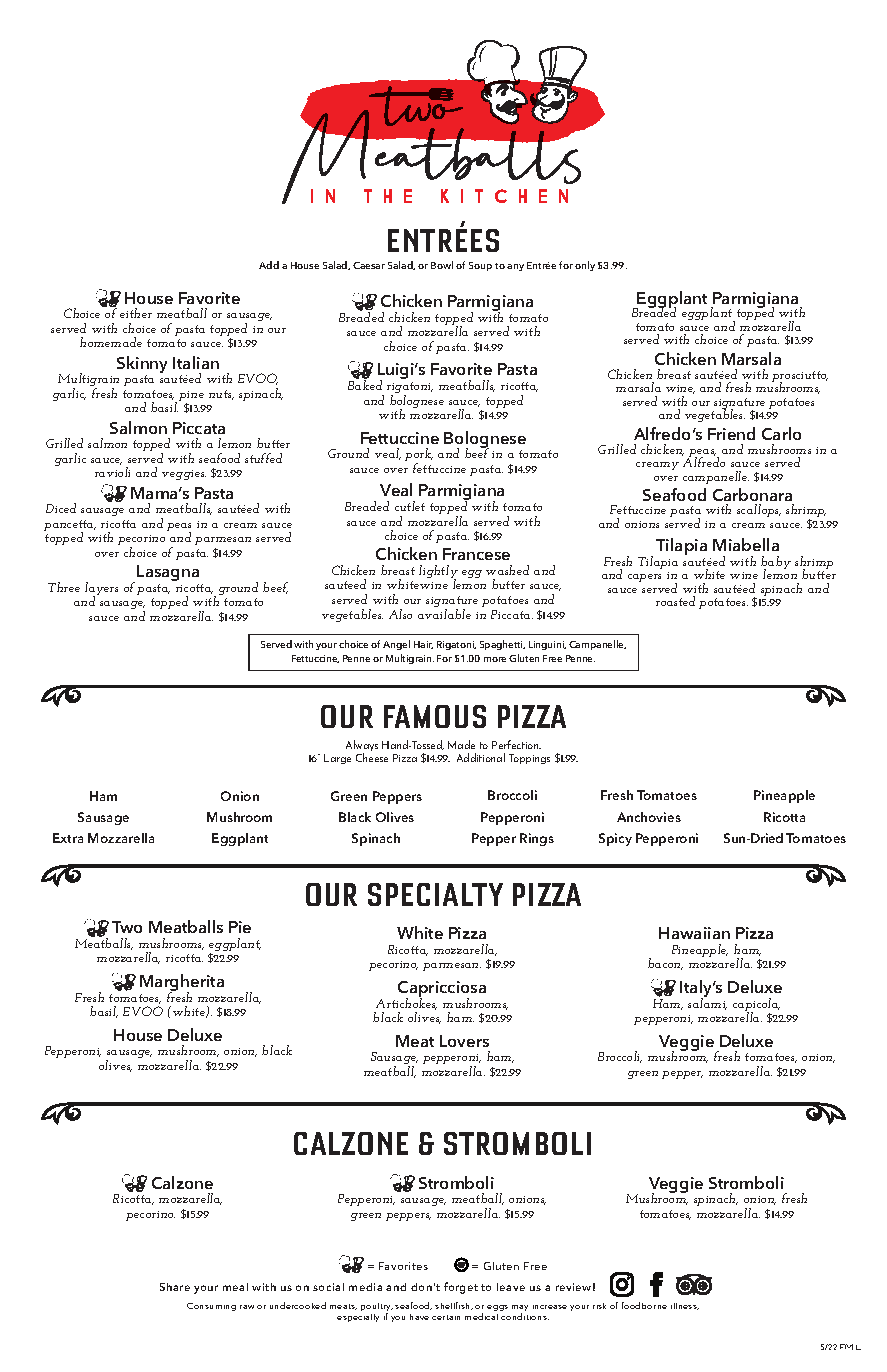 Image resolution: width=887 pixels, height=1372 pixels. What do you see at coordinates (675, 601) in the document?
I see `roasted` at bounding box center [675, 601].
